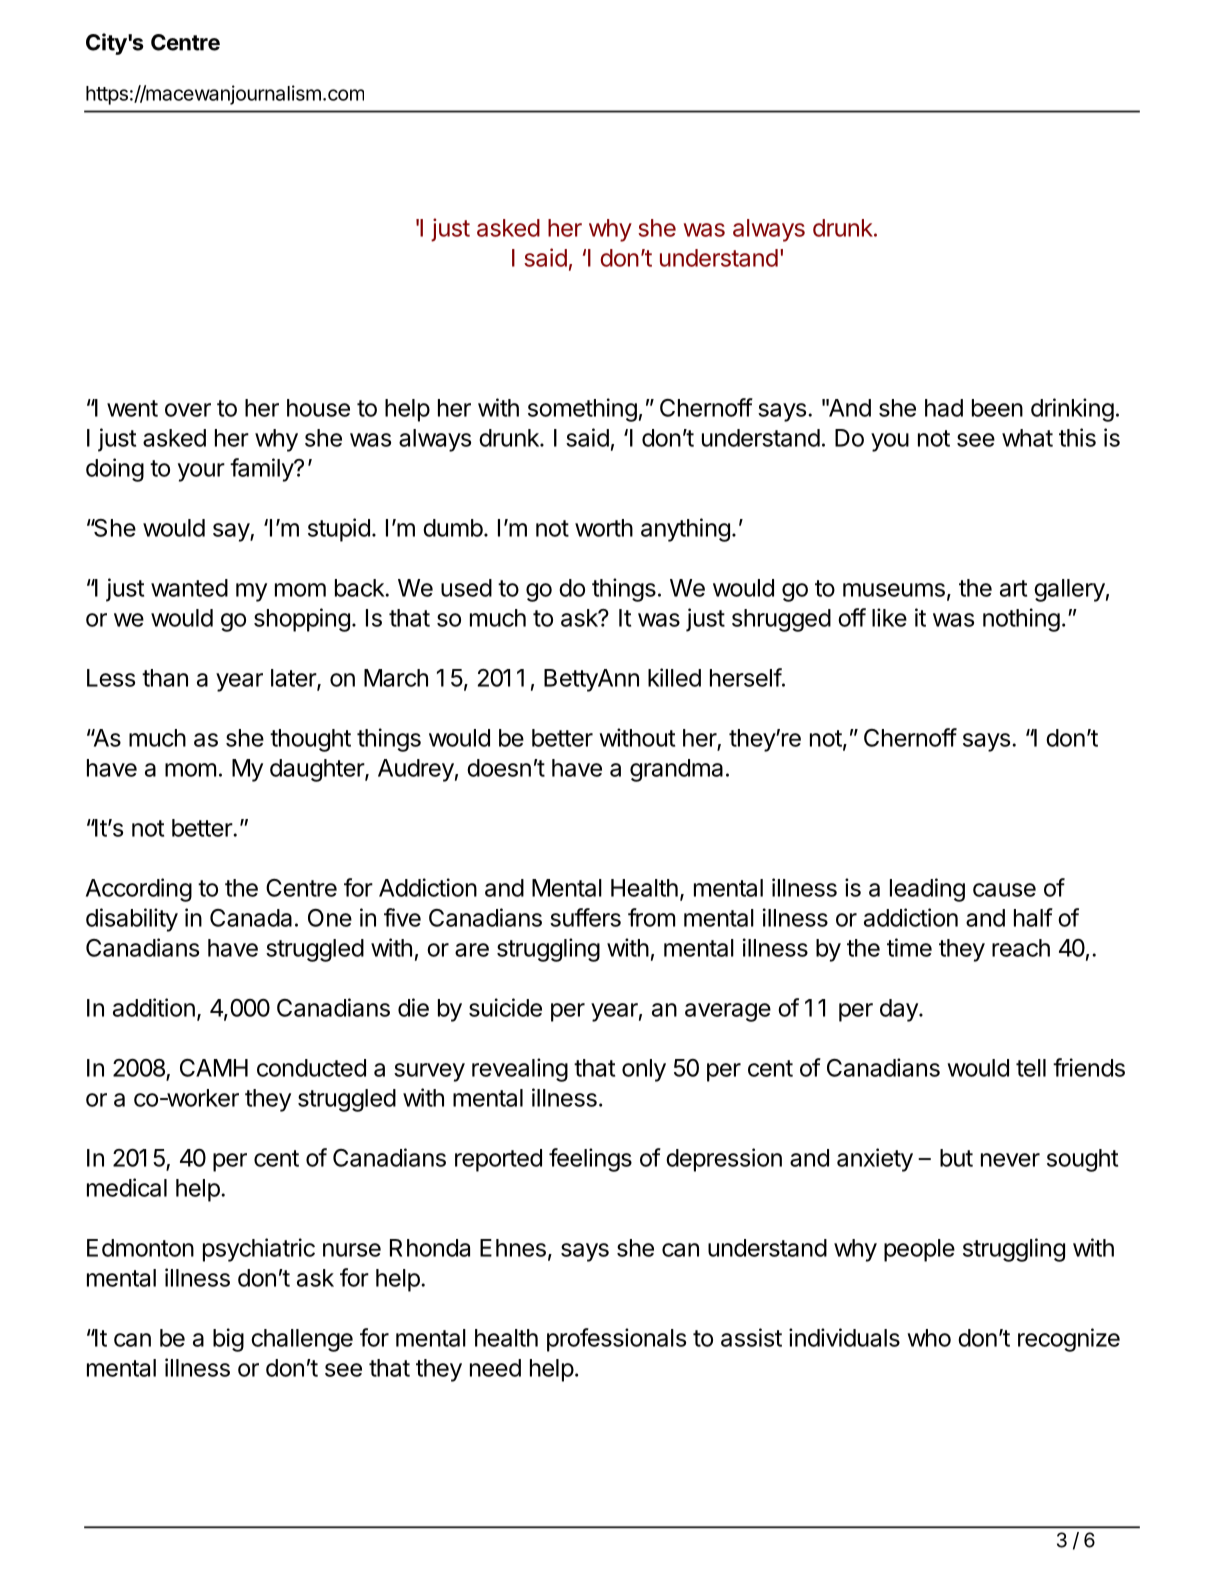 The height and width of the page is (1584, 1224). Describe the element at coordinates (1027, 438) in the page. I see `what` at that location.
